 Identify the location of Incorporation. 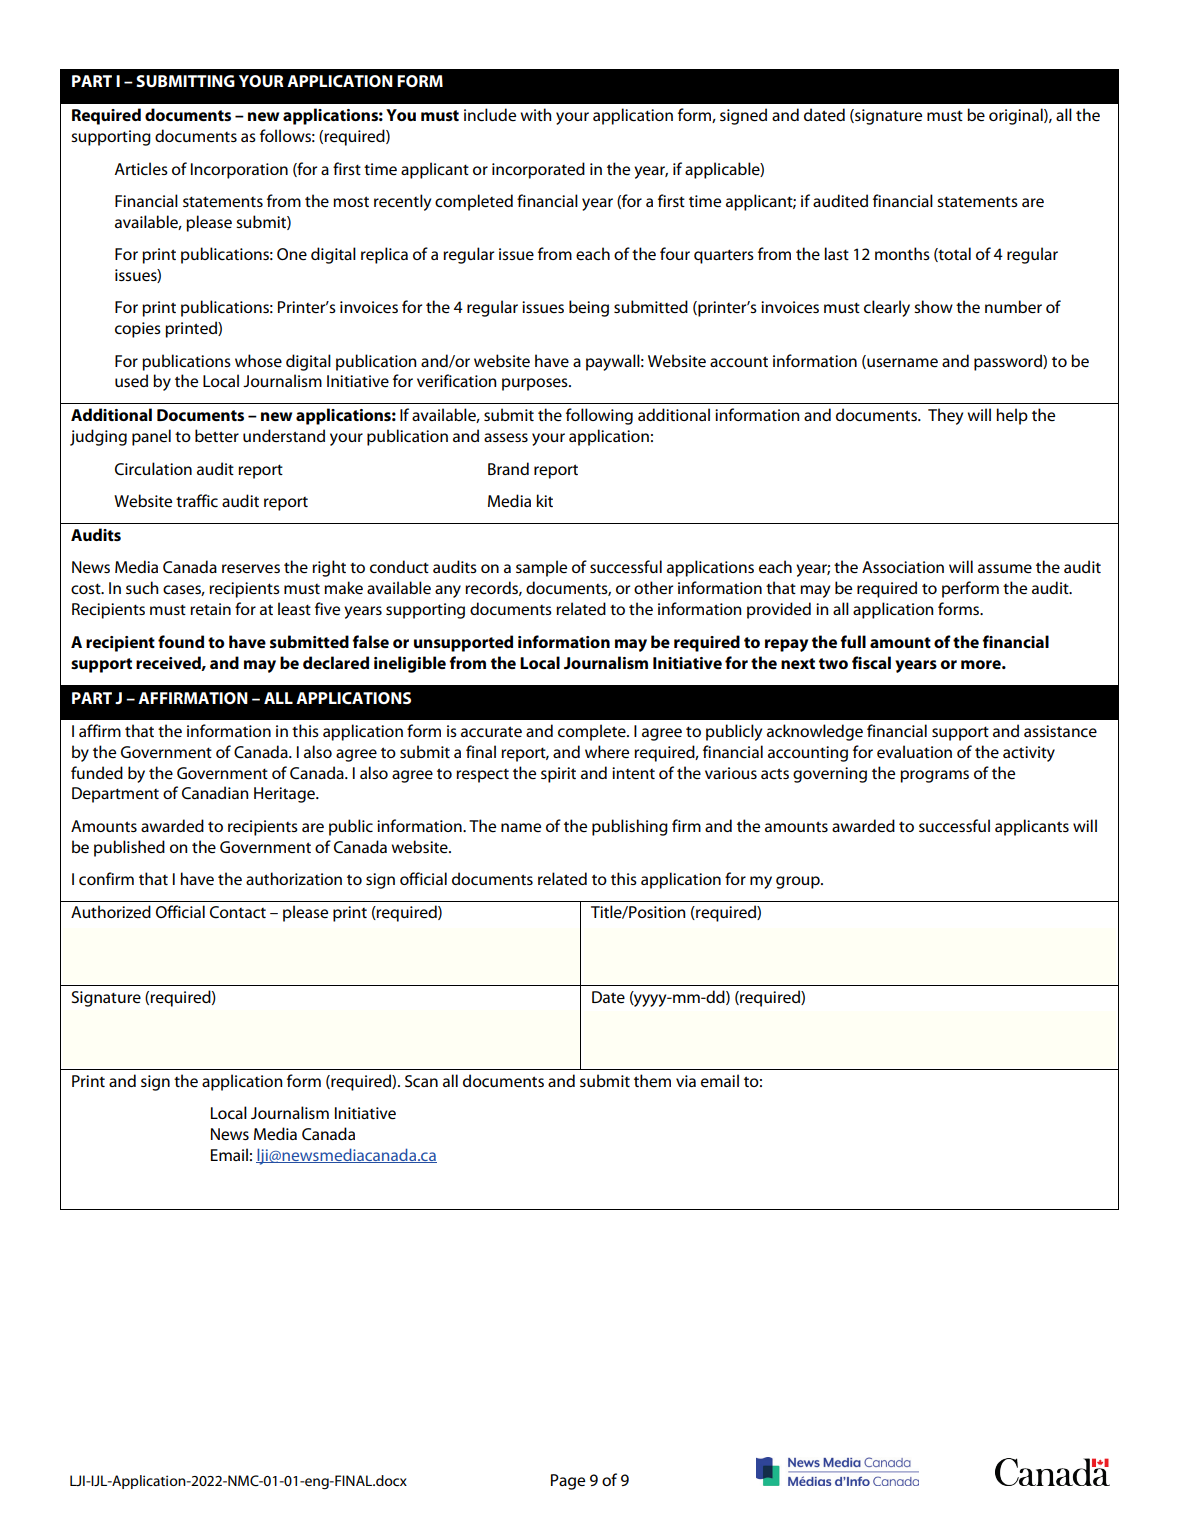
(239, 171).
